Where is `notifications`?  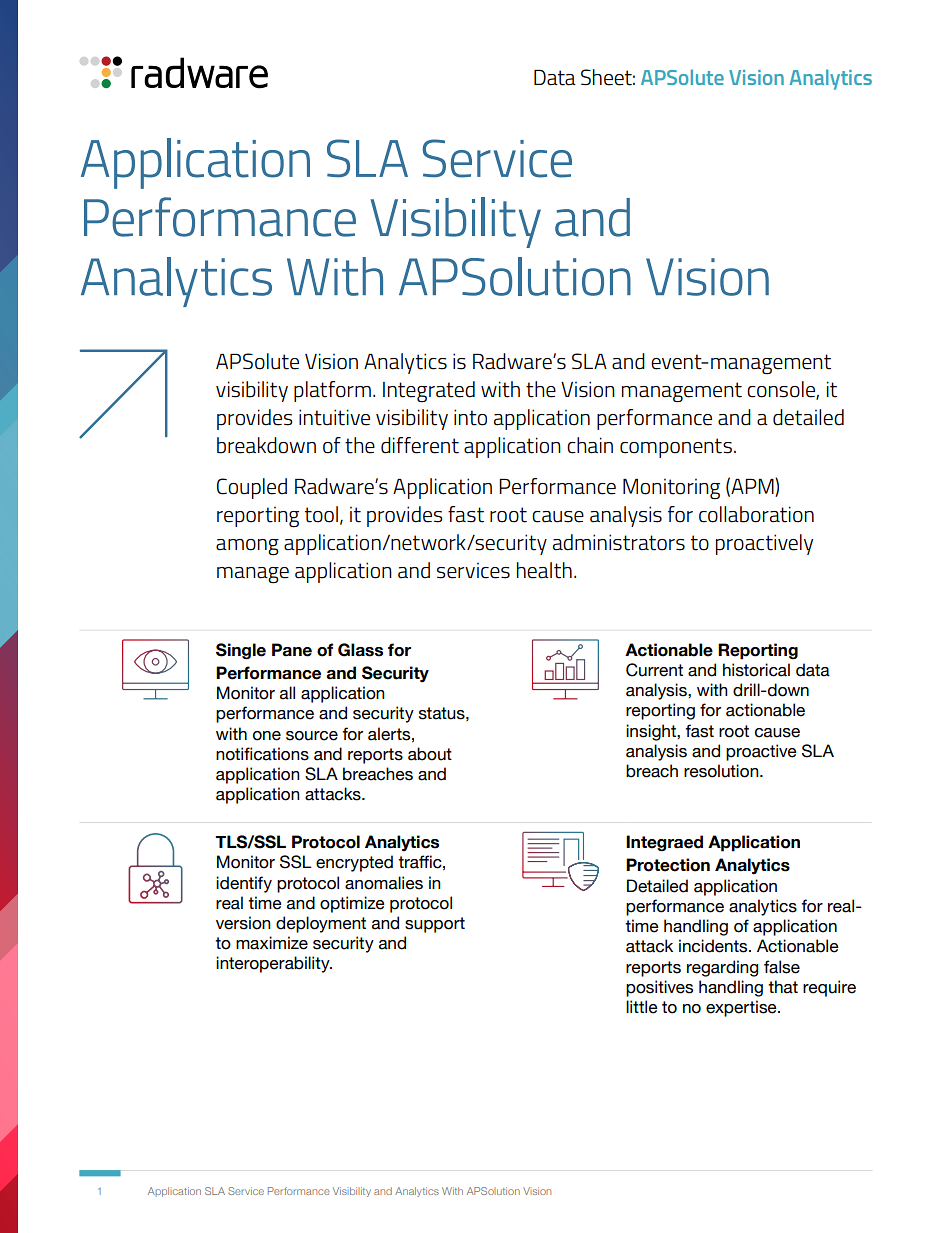 notifications is located at coordinates (262, 754).
